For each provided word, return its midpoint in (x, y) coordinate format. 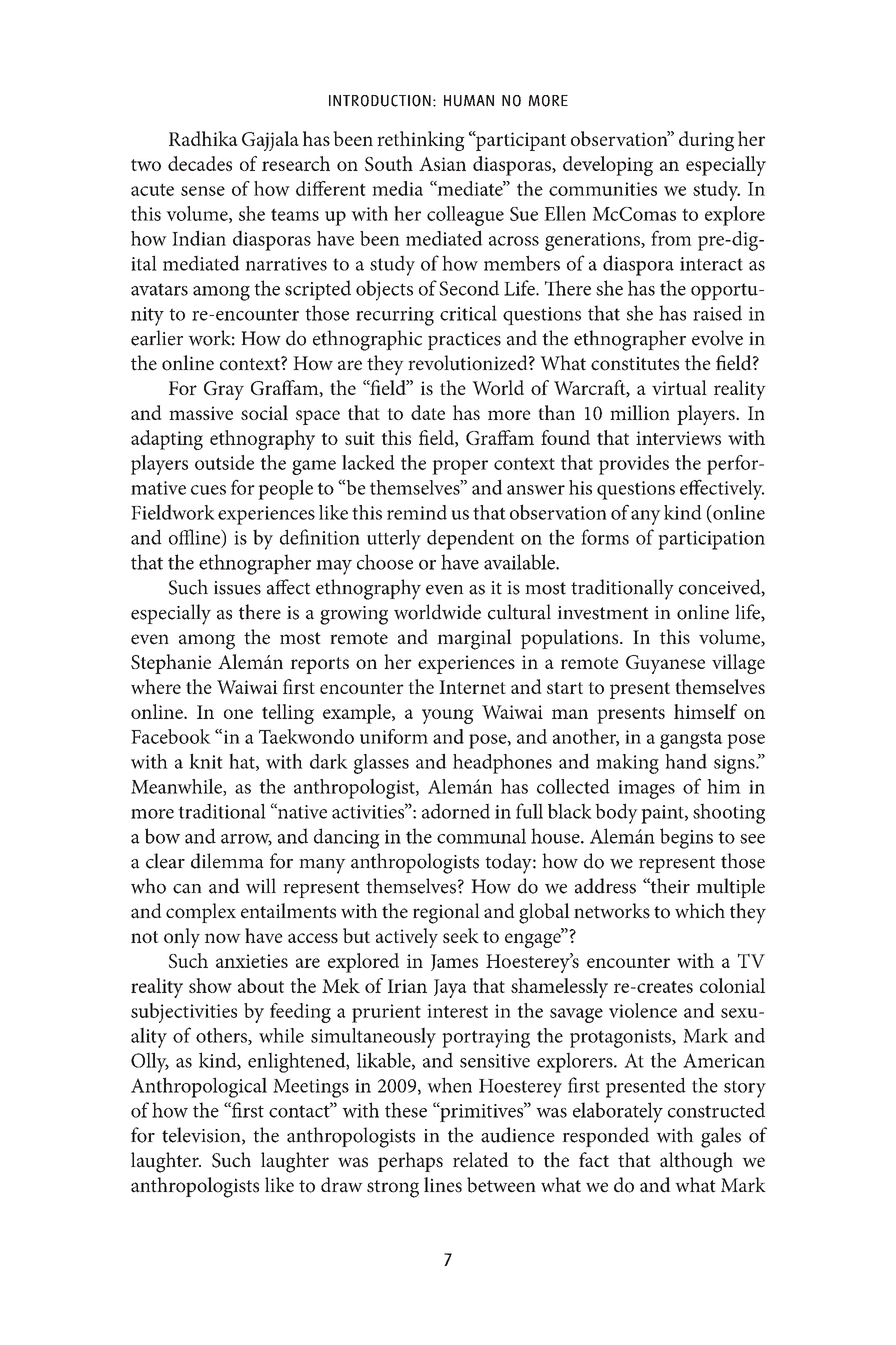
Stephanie (171, 664)
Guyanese (665, 664)
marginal (474, 639)
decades (200, 163)
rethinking (421, 141)
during (706, 141)
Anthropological (199, 1087)
